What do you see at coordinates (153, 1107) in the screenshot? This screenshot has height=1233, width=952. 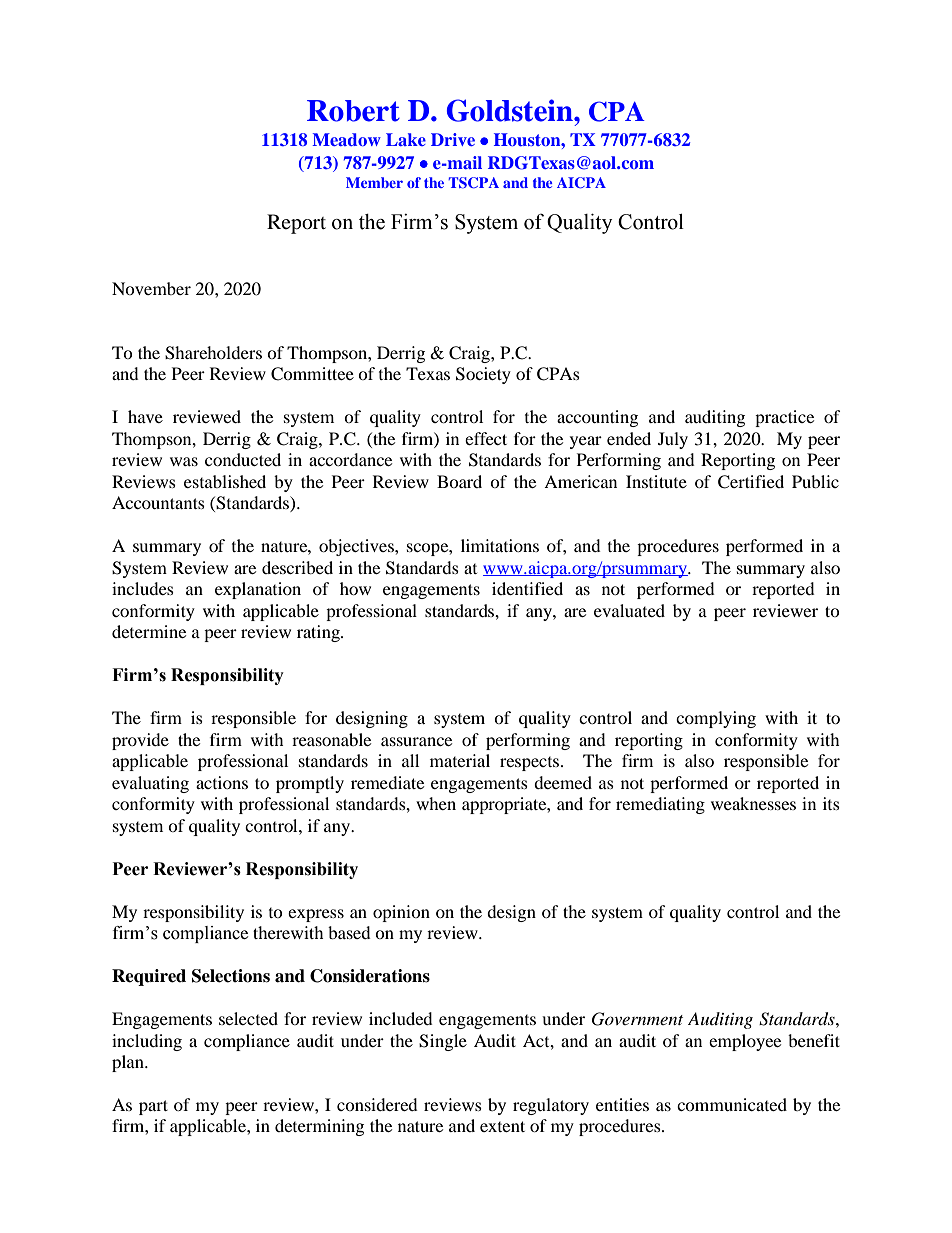 I see `part` at bounding box center [153, 1107].
